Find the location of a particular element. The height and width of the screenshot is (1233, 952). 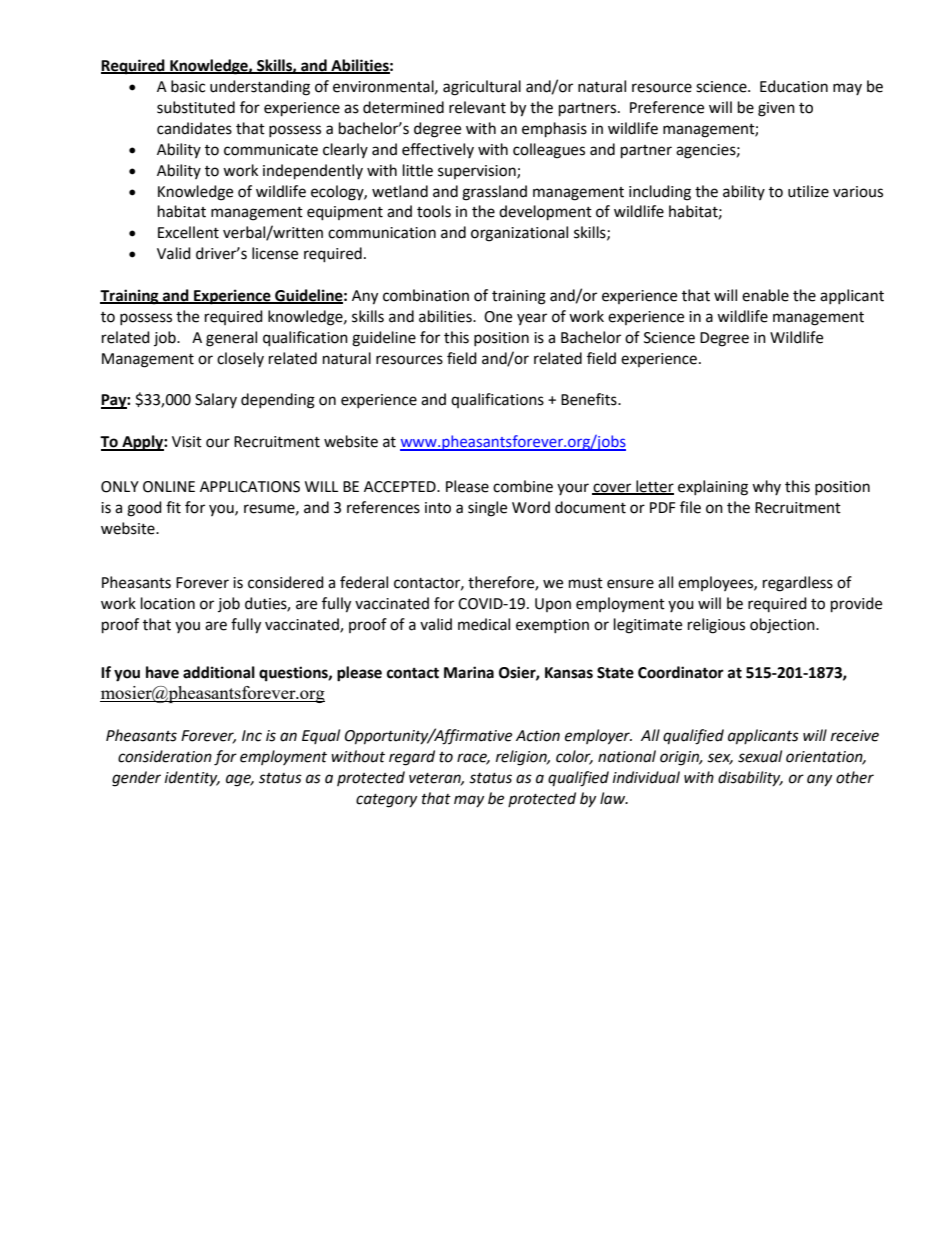

ONLINE is located at coordinates (169, 487).
